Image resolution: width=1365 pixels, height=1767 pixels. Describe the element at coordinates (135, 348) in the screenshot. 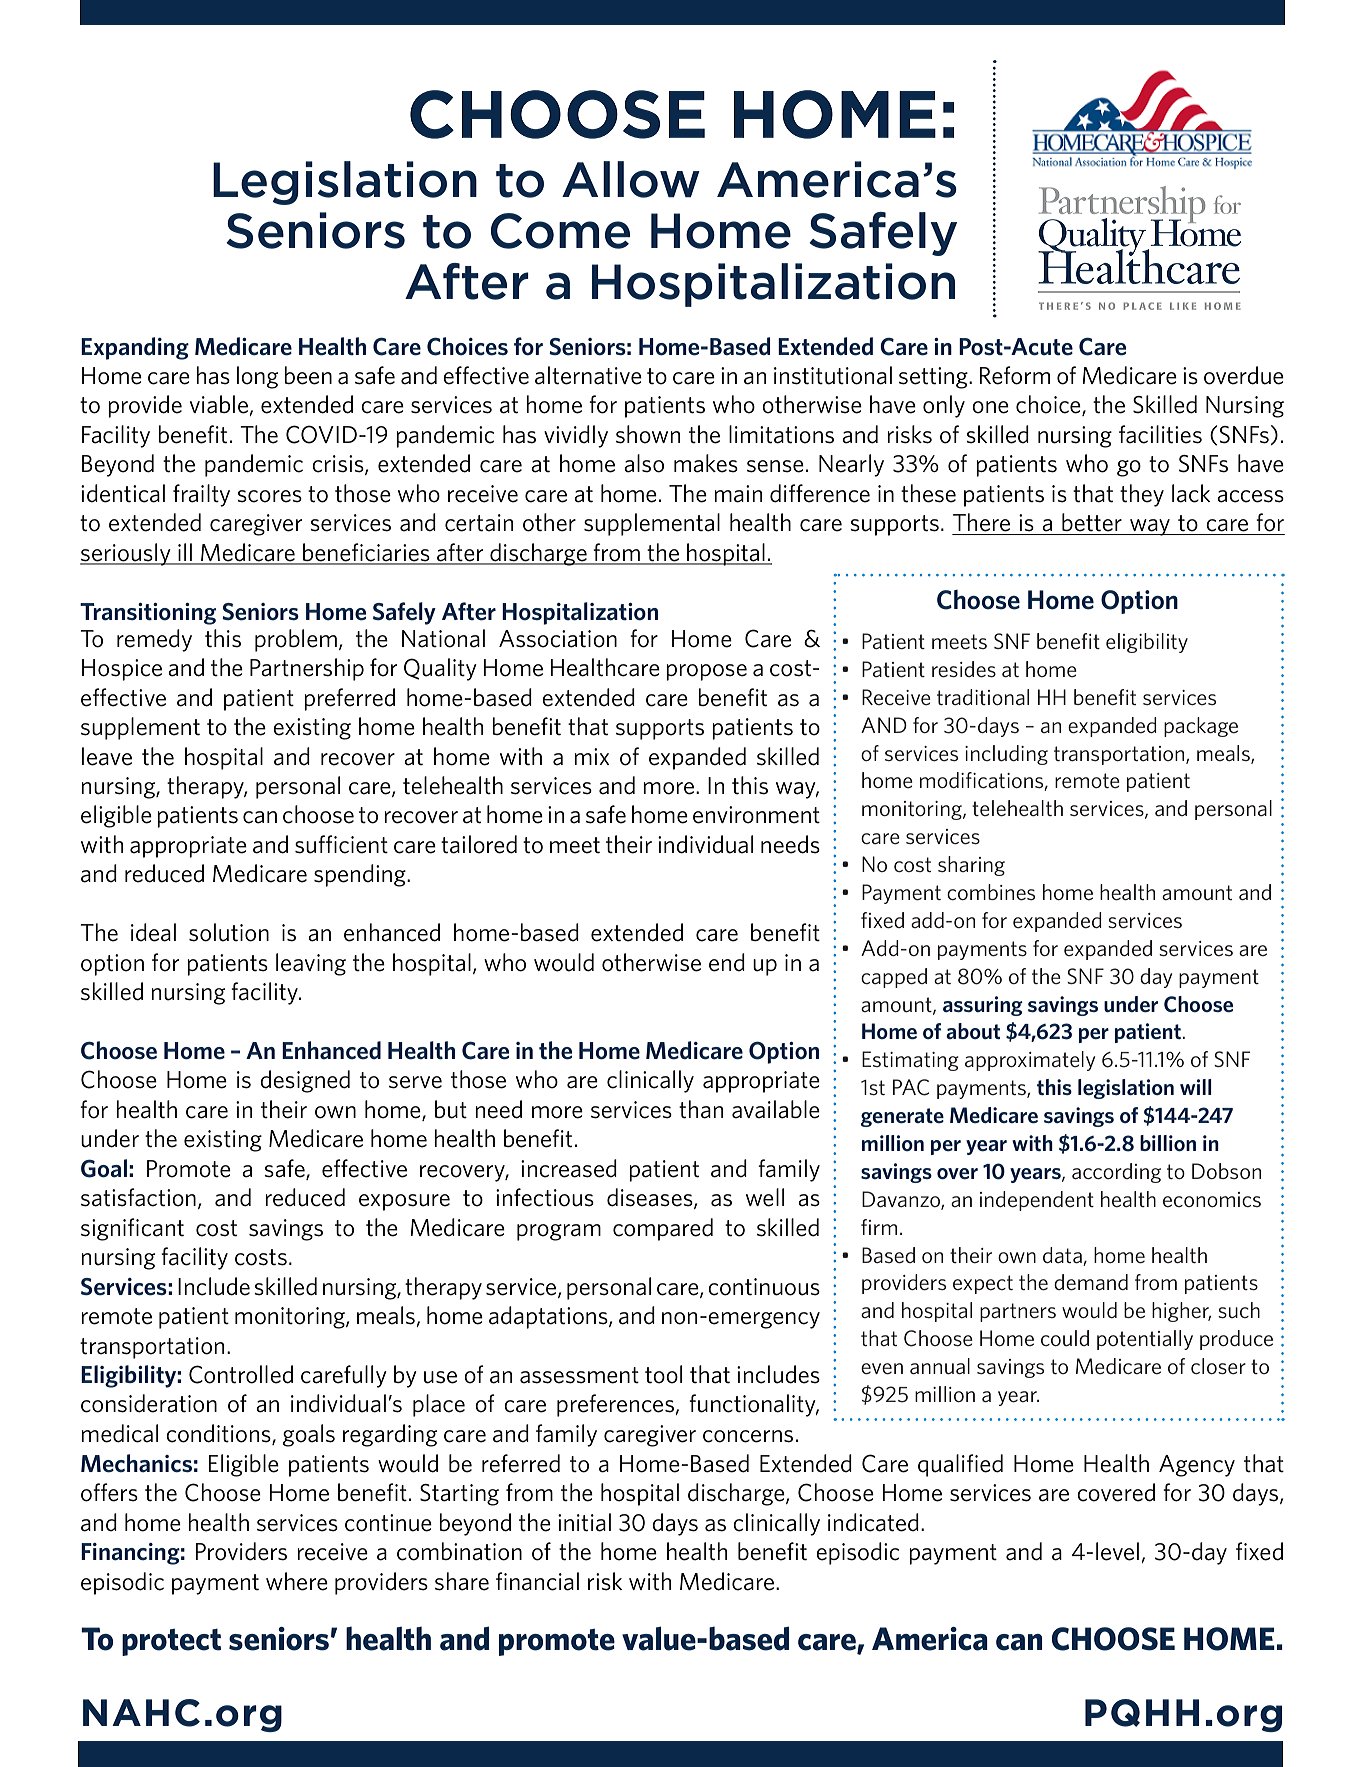

I see `Expanding` at that location.
